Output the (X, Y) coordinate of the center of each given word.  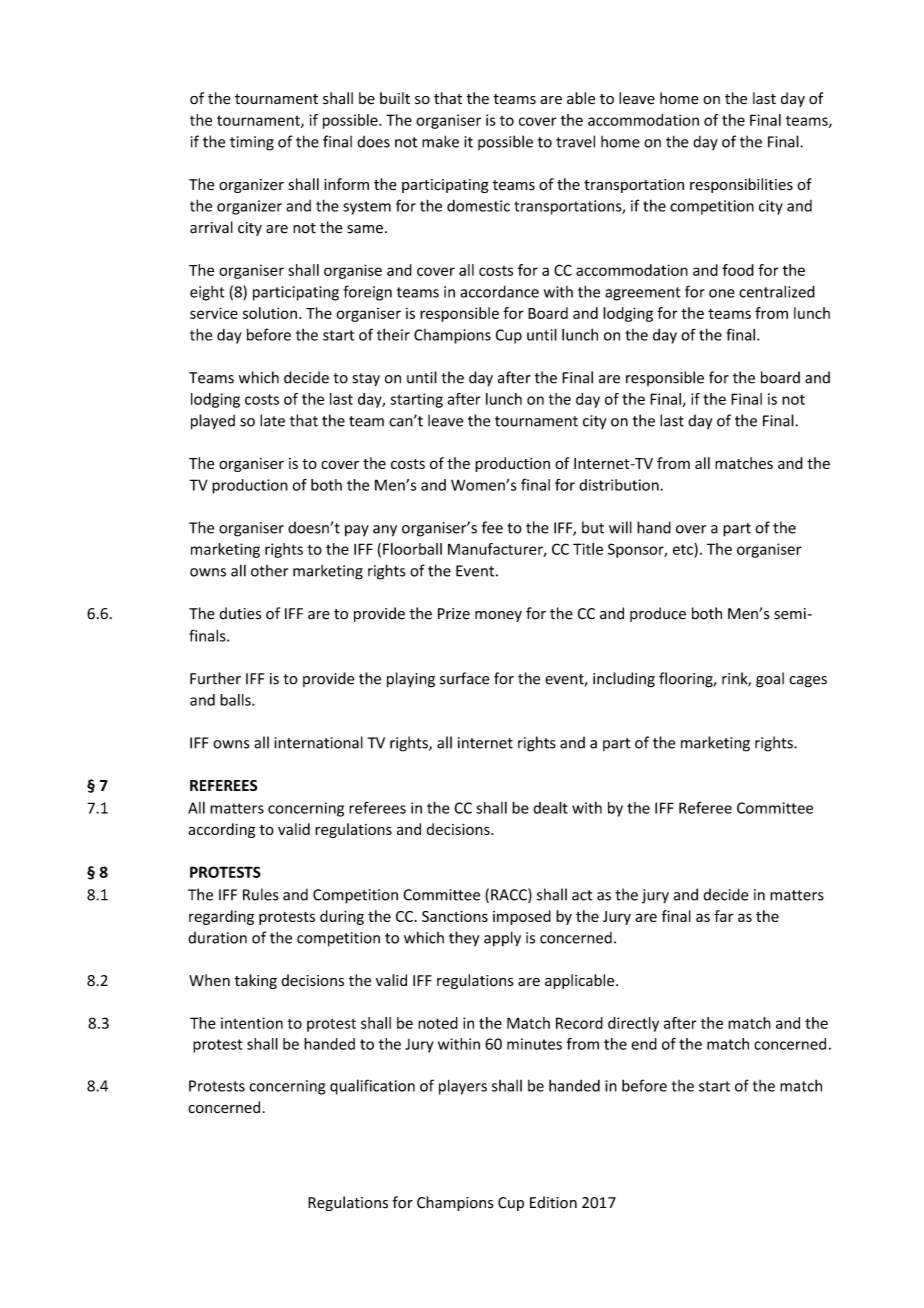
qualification (372, 1087)
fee (492, 527)
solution (270, 313)
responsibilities (741, 185)
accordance (499, 291)
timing (252, 143)
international (318, 742)
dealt (550, 807)
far (724, 916)
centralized (777, 291)
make (440, 141)
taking (256, 981)
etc (684, 549)
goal (770, 680)
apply (502, 939)
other (269, 571)
